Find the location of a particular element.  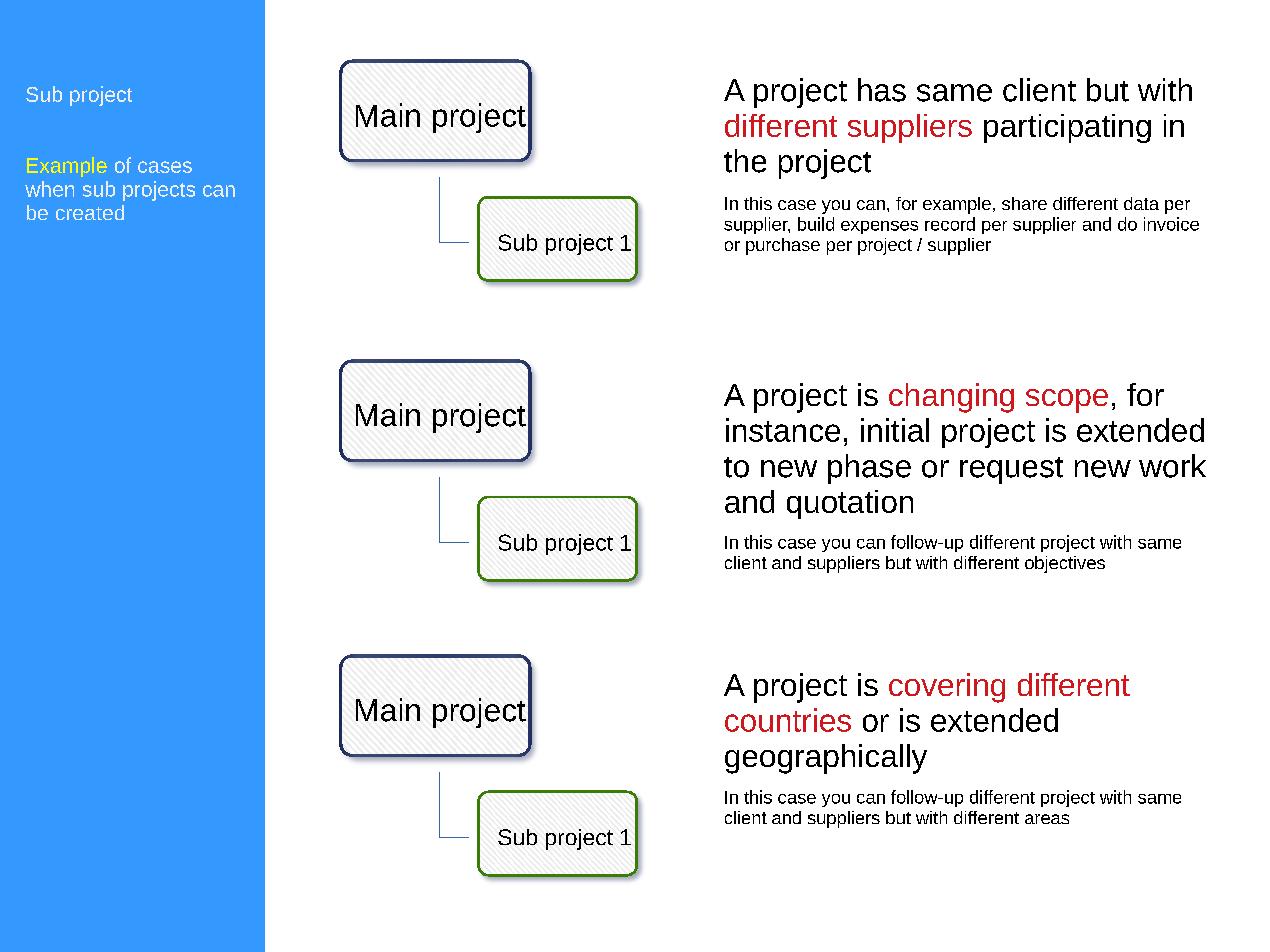

purchase is located at coordinates (783, 246).
